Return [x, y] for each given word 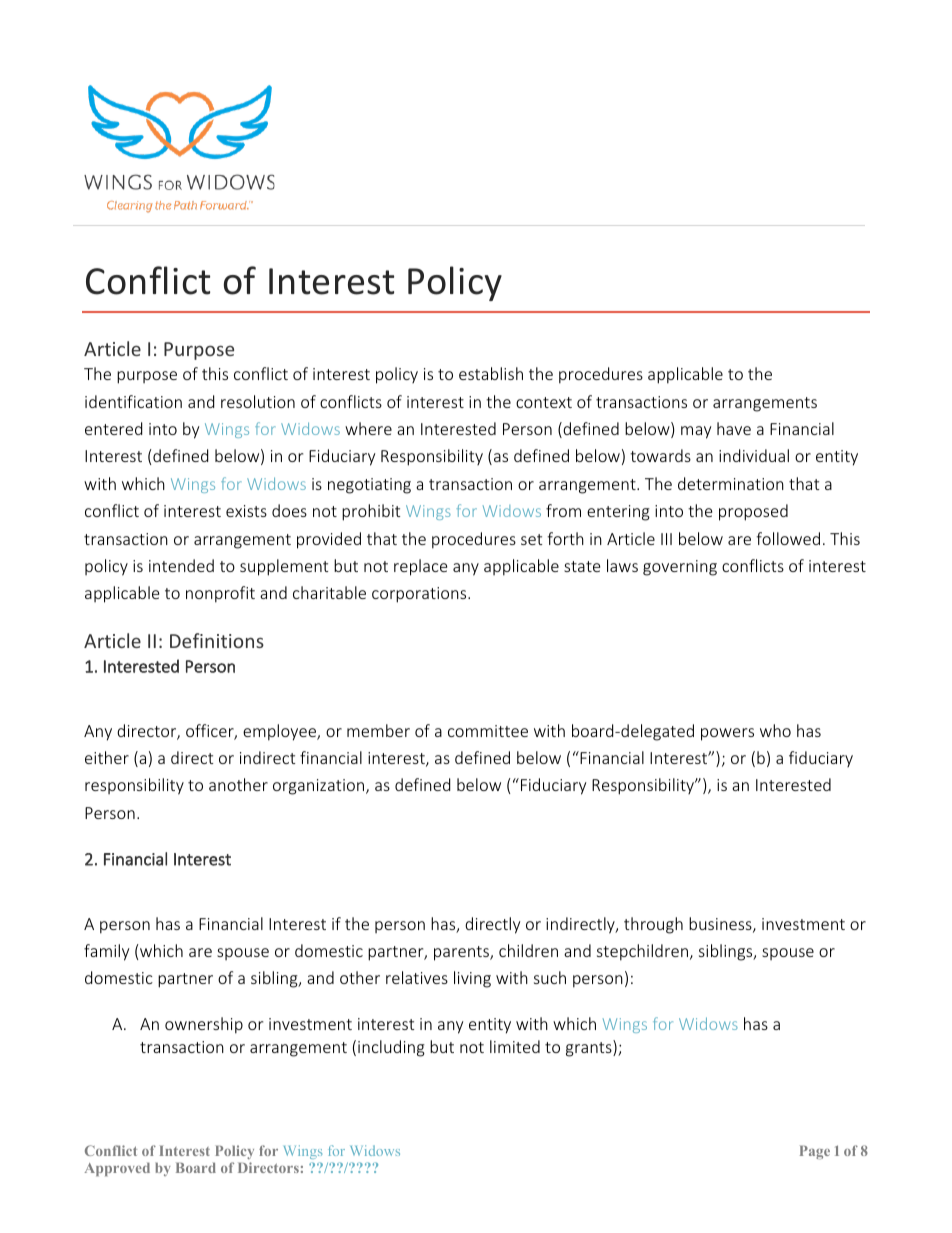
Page [815, 1152]
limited [515, 1046]
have [734, 428]
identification [133, 401]
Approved [117, 1169]
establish [491, 373]
